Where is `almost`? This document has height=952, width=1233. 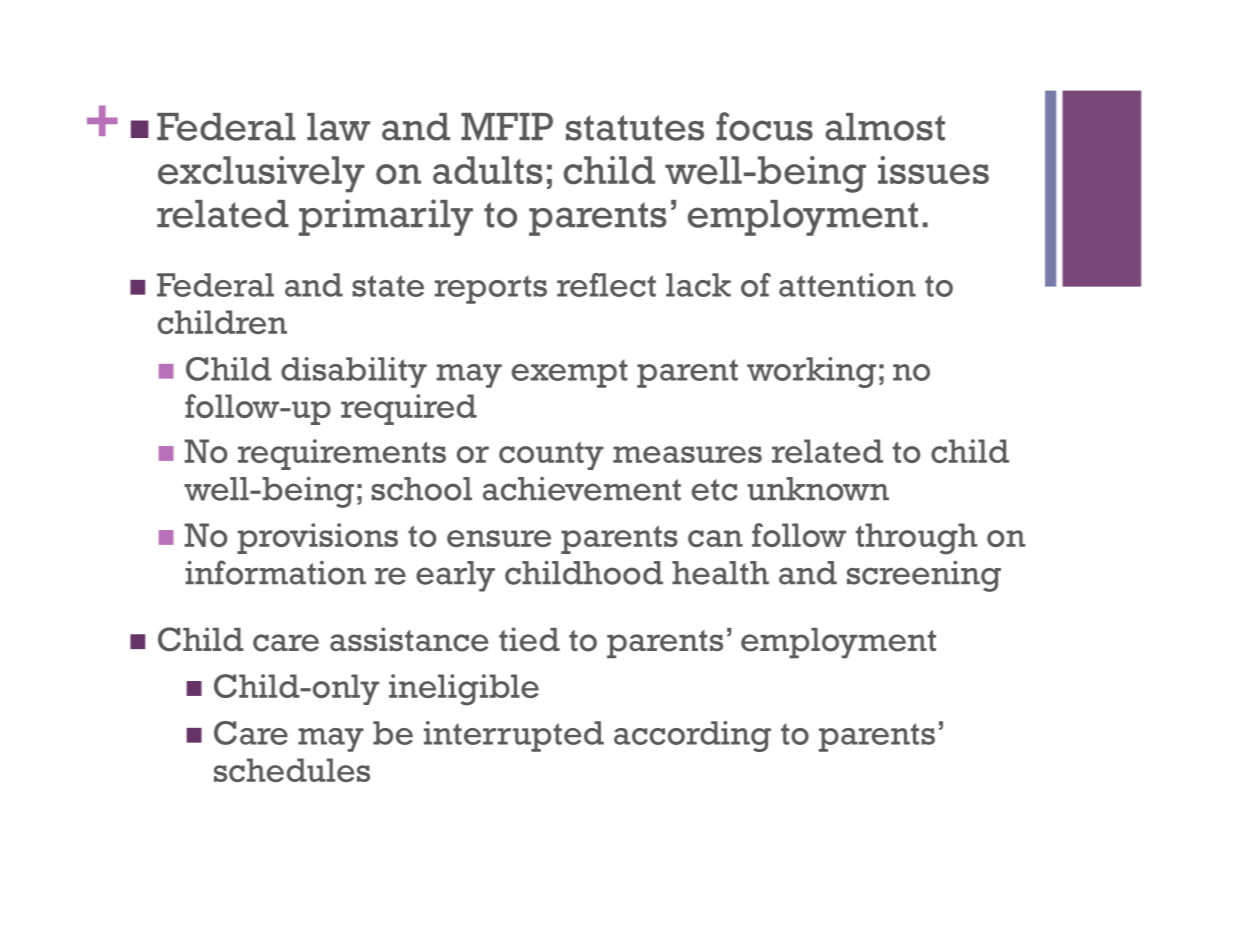 almost is located at coordinates (885, 127).
